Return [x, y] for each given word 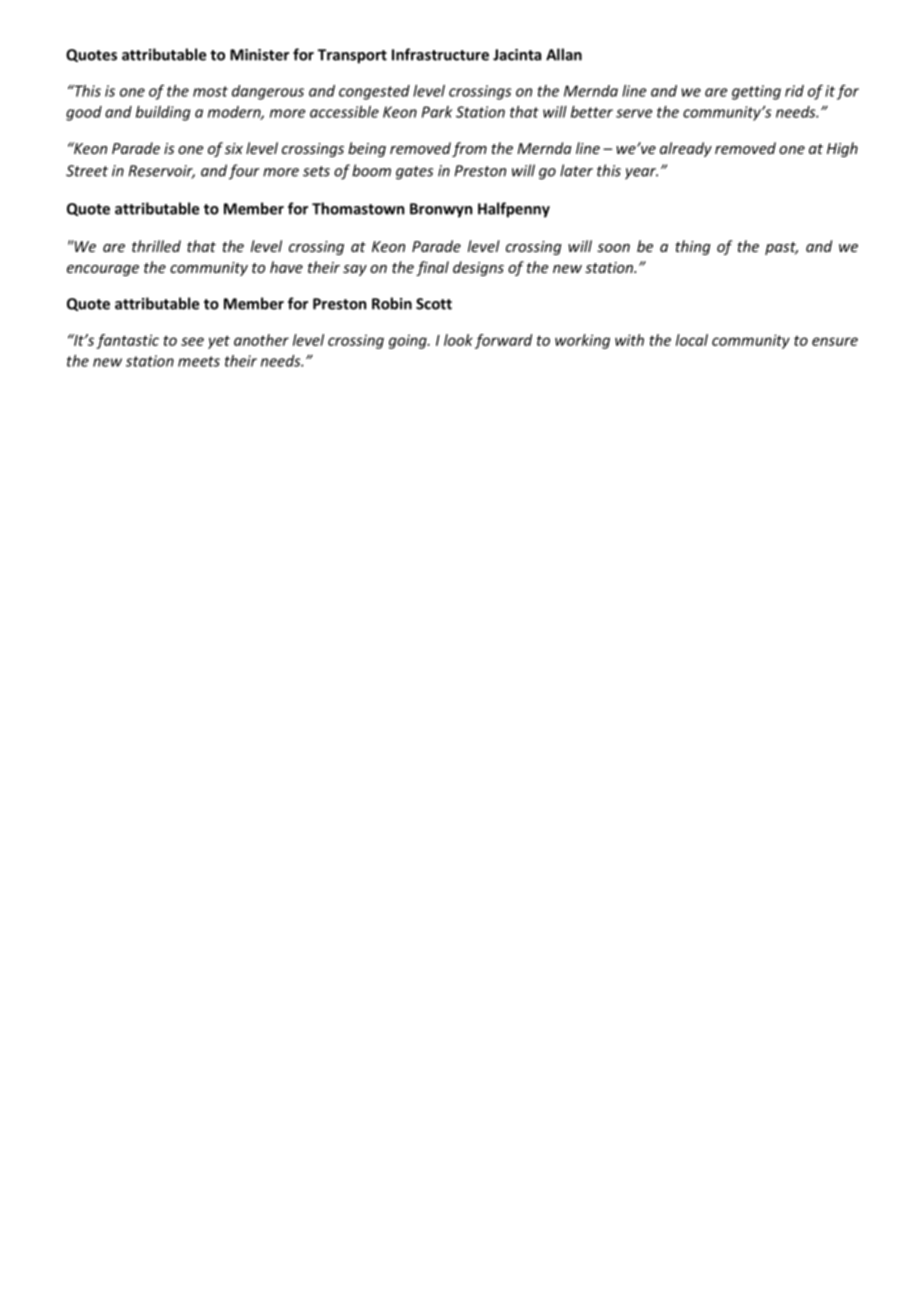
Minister [259, 55]
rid [794, 91]
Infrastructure [440, 54]
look [458, 340]
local [692, 340]
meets [199, 361]
